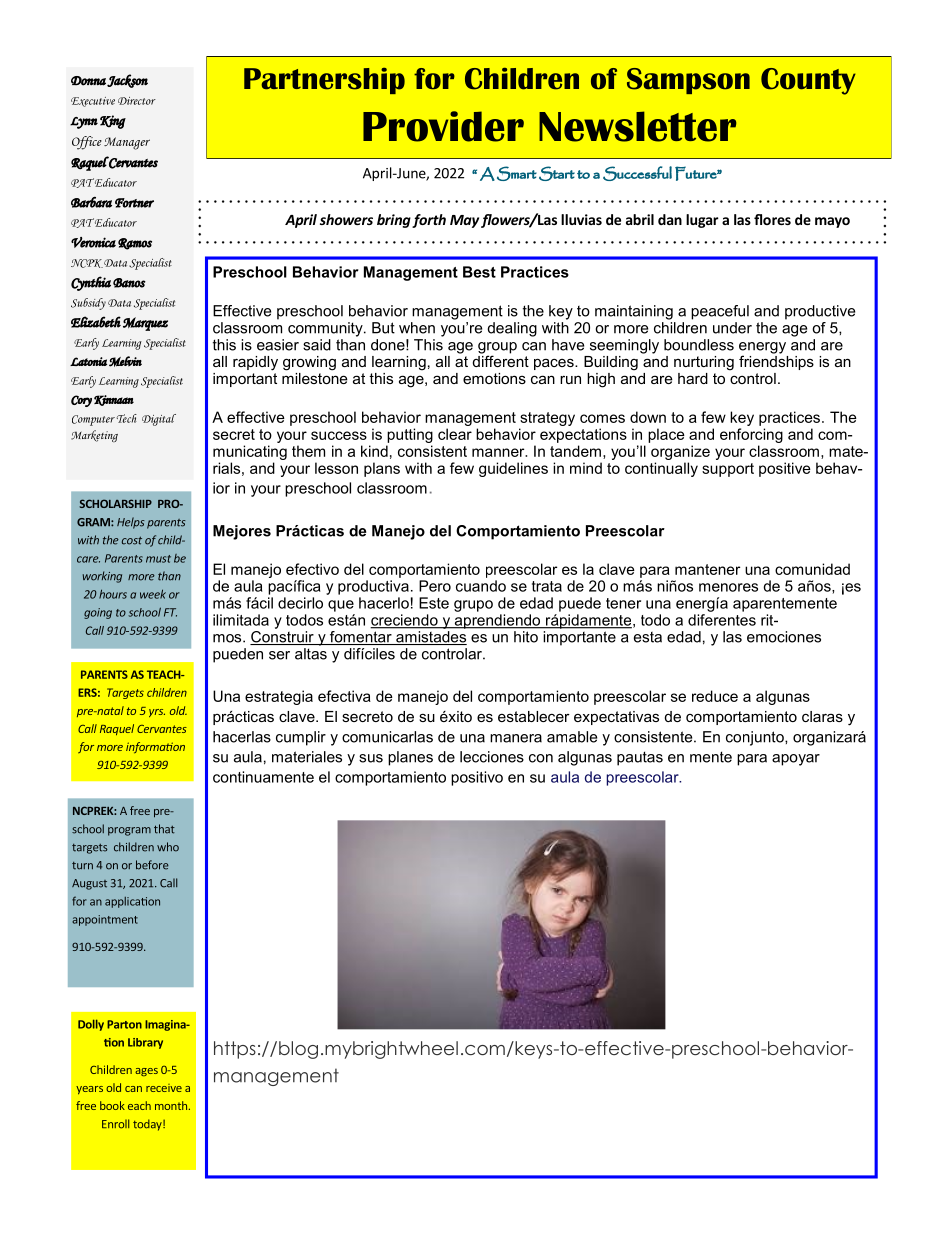  What do you see at coordinates (164, 1088) in the screenshot?
I see `receive` at bounding box center [164, 1088].
